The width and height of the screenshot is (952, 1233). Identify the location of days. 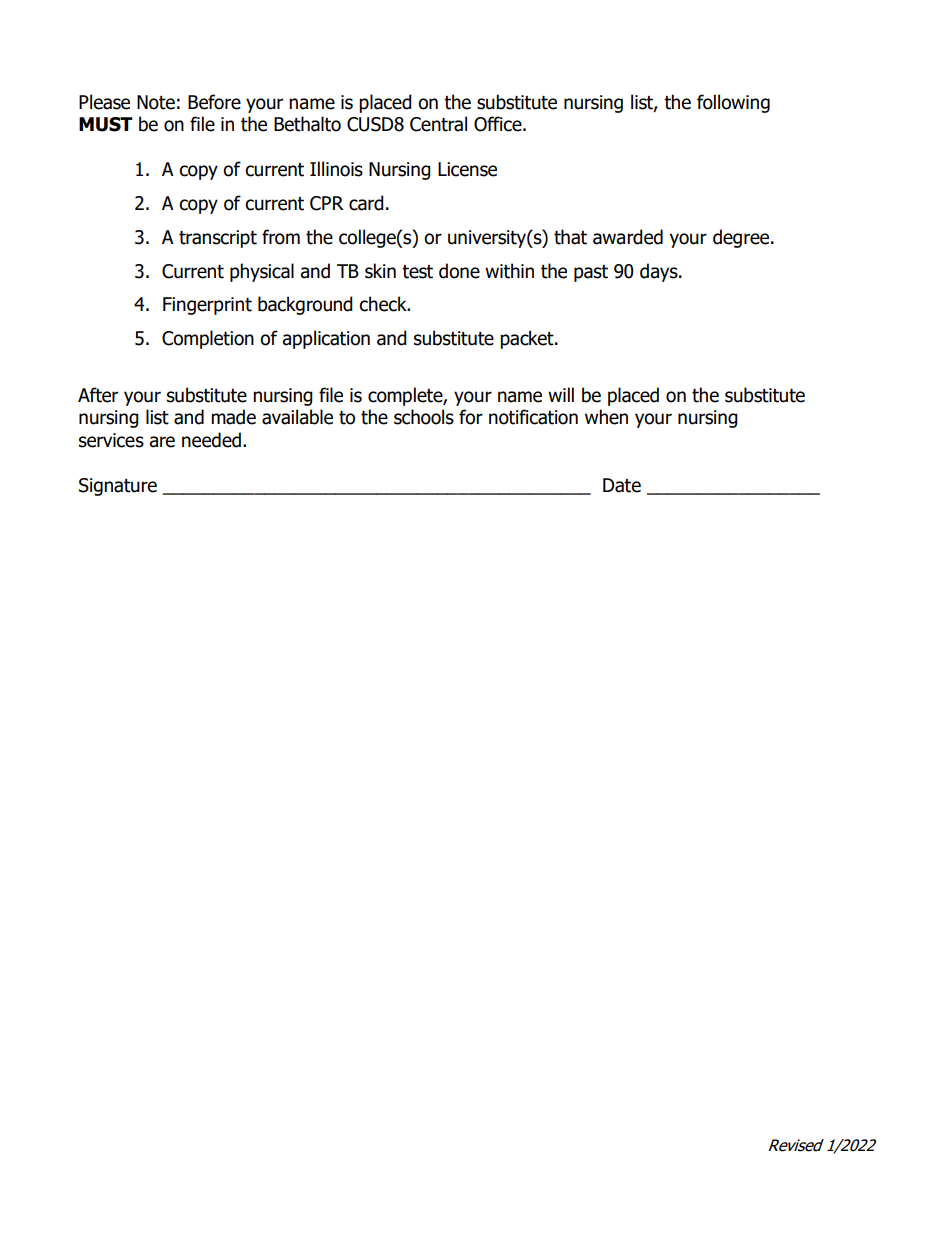
(660, 272).
